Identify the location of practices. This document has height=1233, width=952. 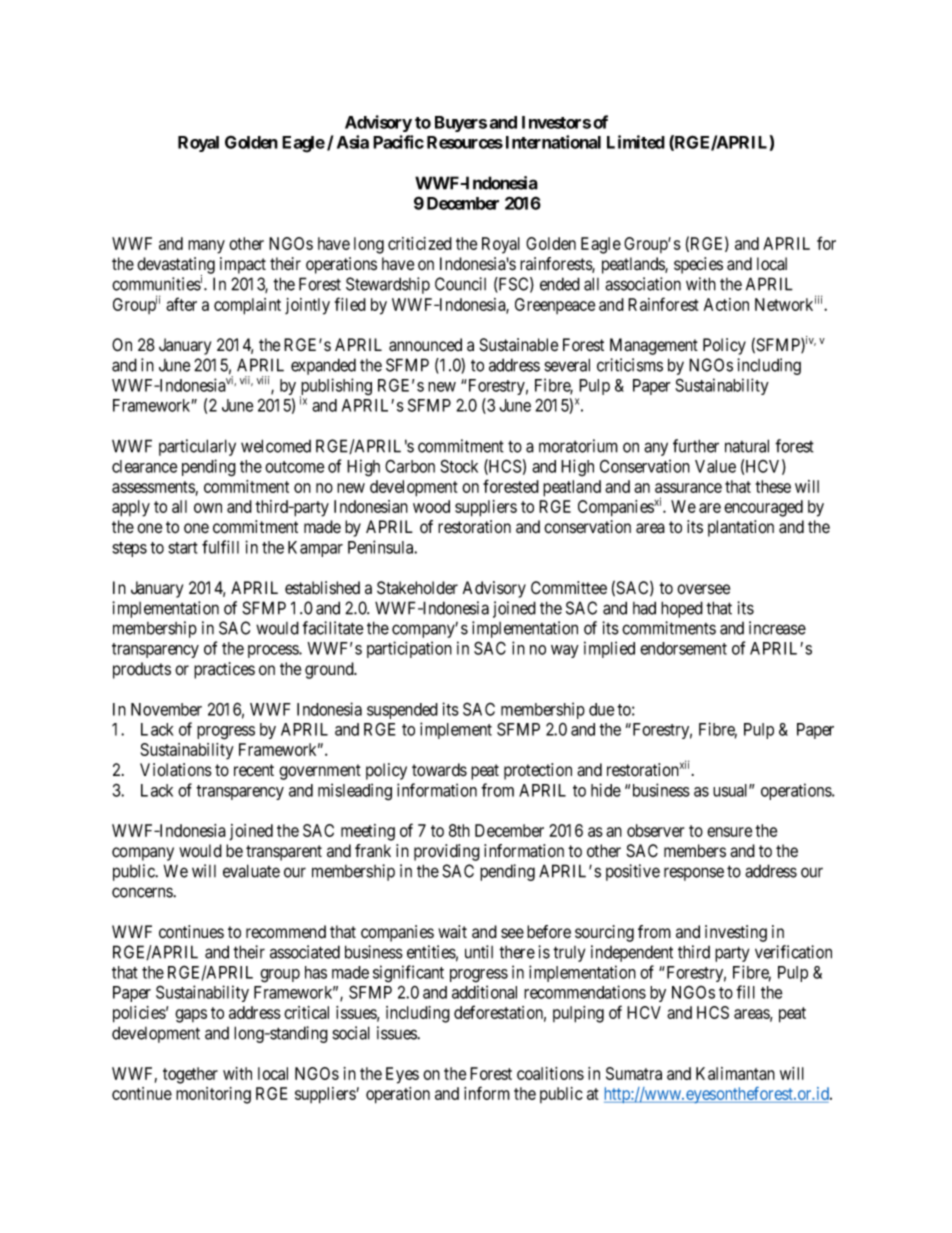
(224, 670).
